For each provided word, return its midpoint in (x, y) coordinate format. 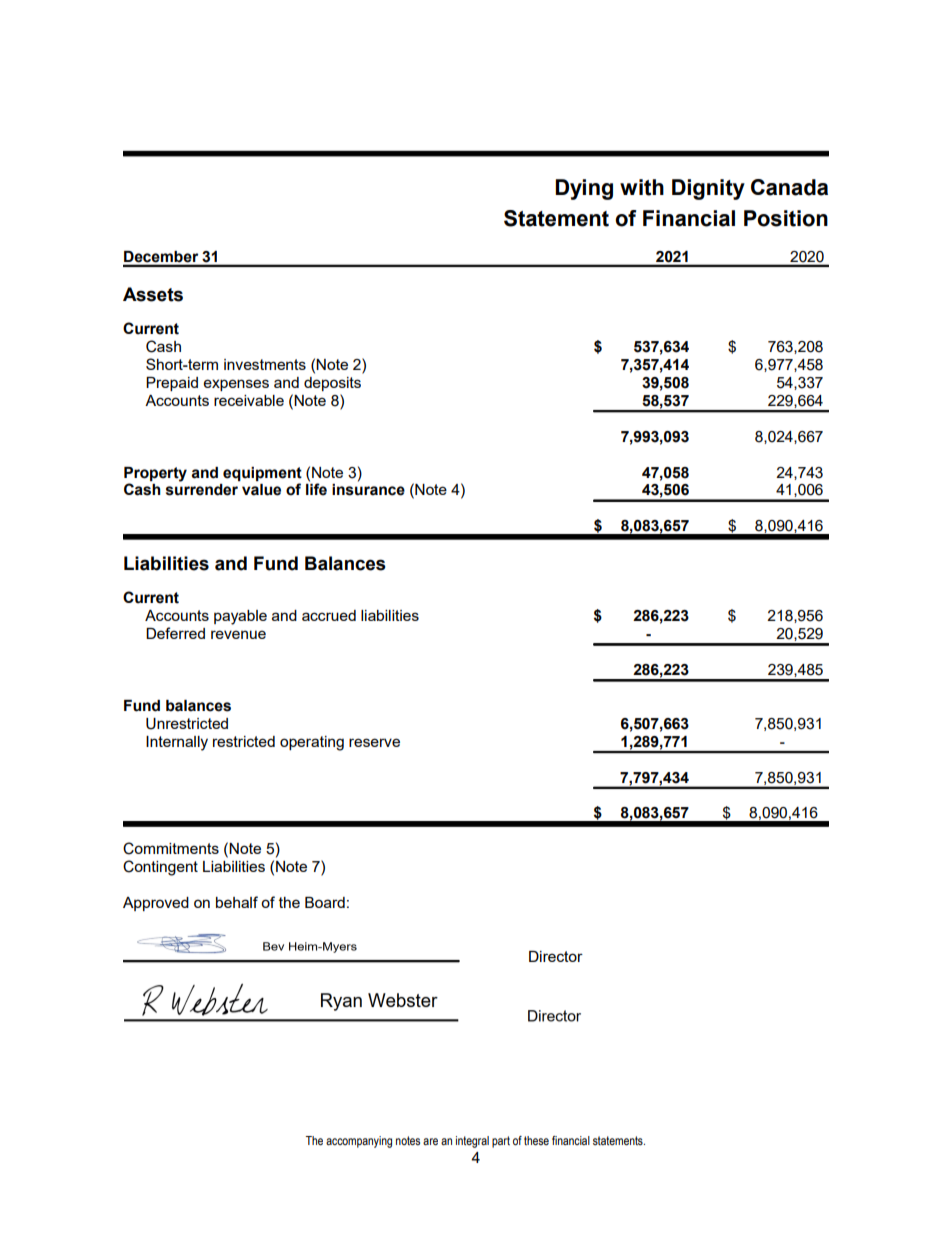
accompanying (359, 1142)
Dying (584, 189)
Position (786, 218)
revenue (238, 634)
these (536, 1140)
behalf (237, 902)
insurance (368, 490)
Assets (153, 294)
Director (556, 956)
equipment (262, 474)
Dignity (708, 189)
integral (472, 1142)
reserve (374, 742)
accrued (329, 615)
